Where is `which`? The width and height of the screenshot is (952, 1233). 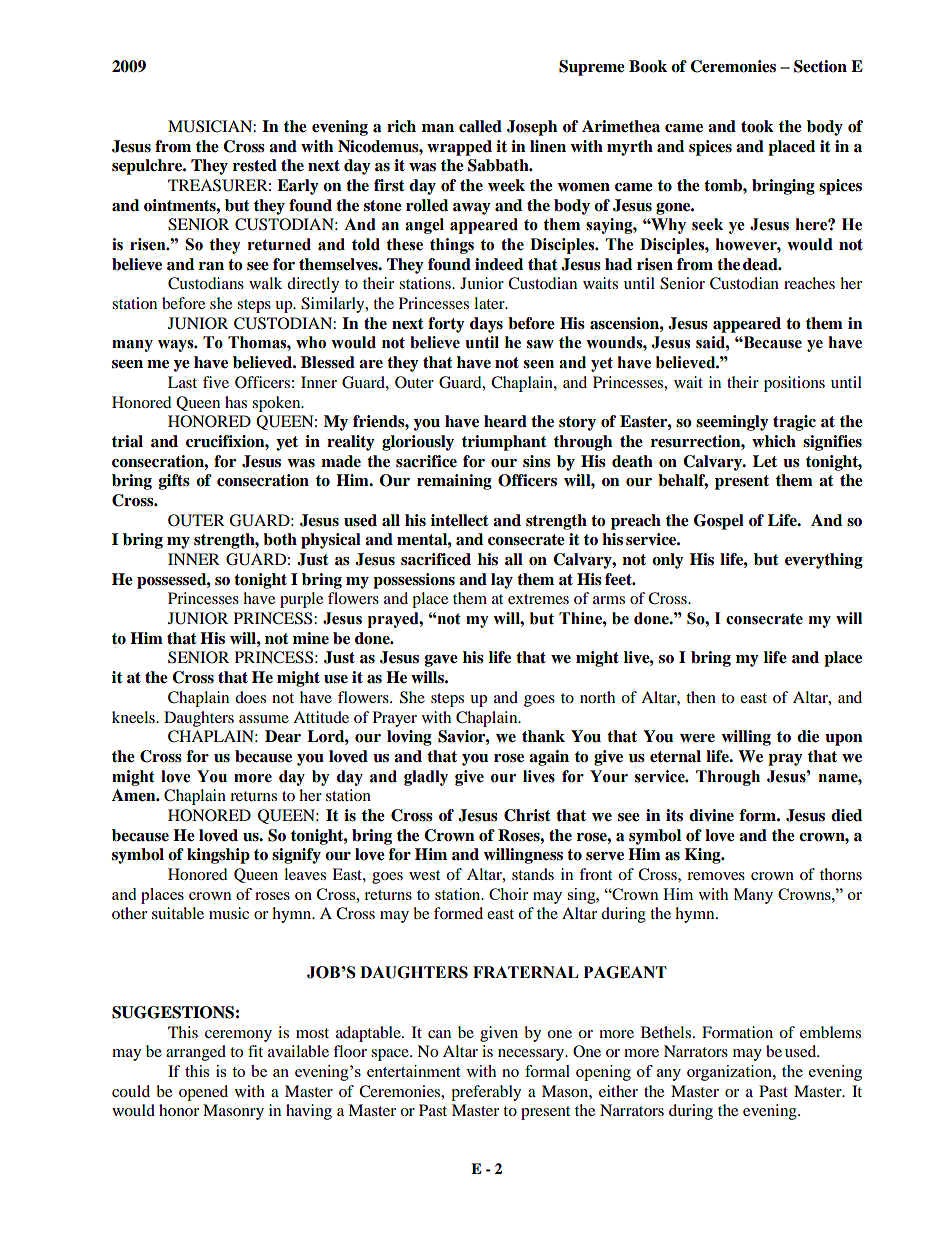
which is located at coordinates (774, 441).
